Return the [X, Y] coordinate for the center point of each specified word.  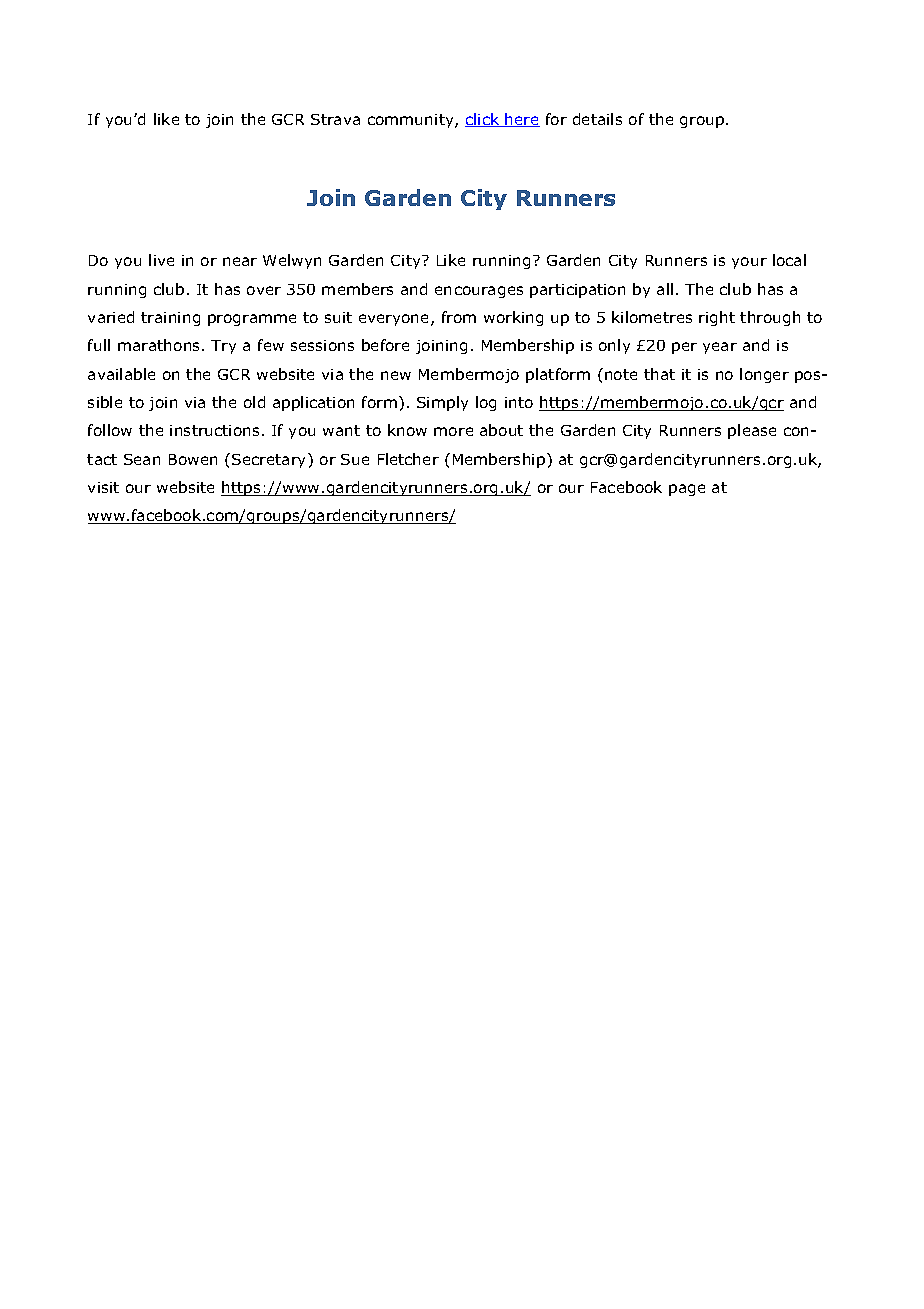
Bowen [193, 459]
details [597, 119]
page [687, 490]
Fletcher [408, 459]
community [412, 121]
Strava [335, 119]
